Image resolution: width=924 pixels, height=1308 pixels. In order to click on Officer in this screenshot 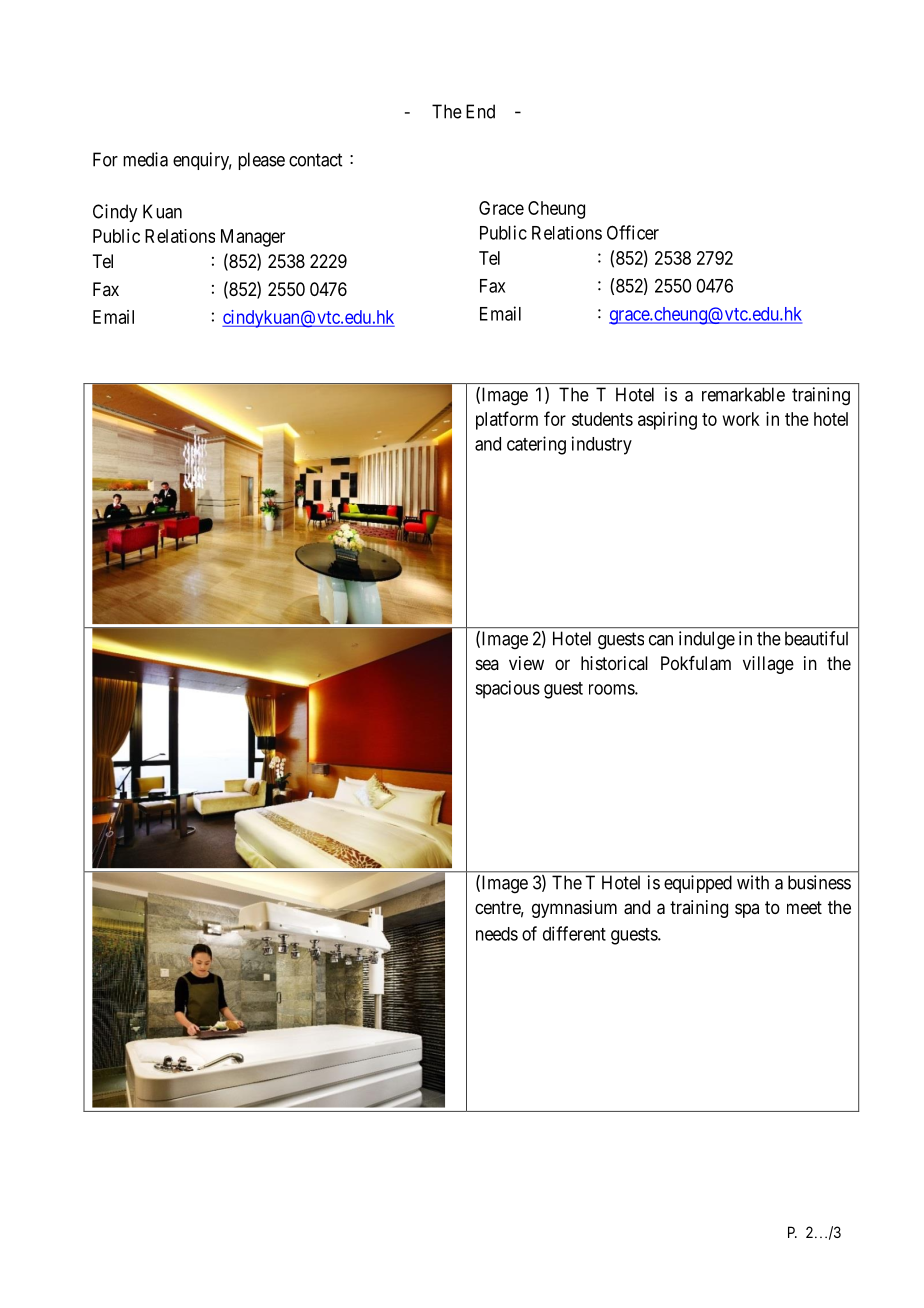, I will do `click(633, 232)`.
